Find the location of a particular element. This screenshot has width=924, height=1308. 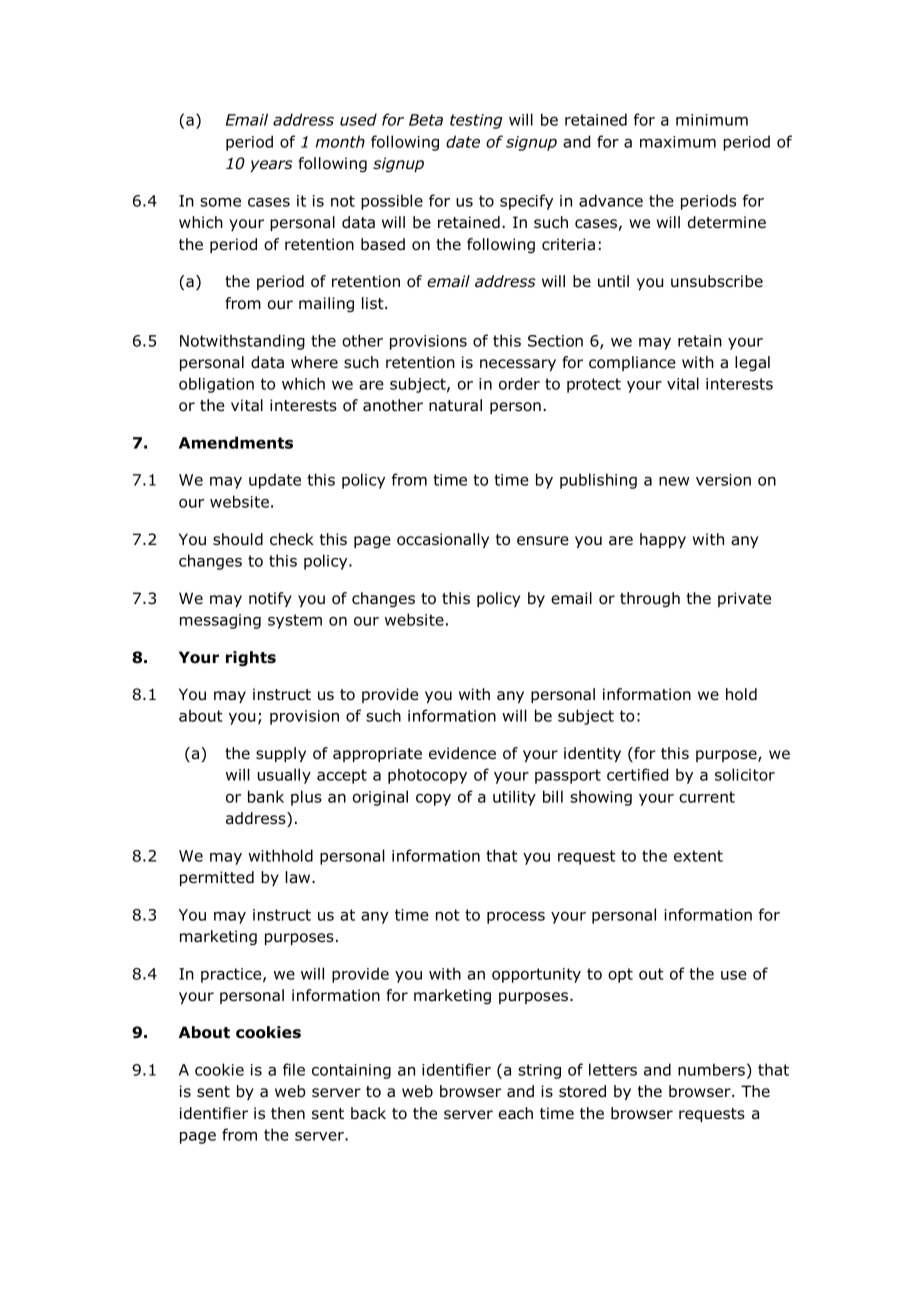

years is located at coordinates (271, 166).
